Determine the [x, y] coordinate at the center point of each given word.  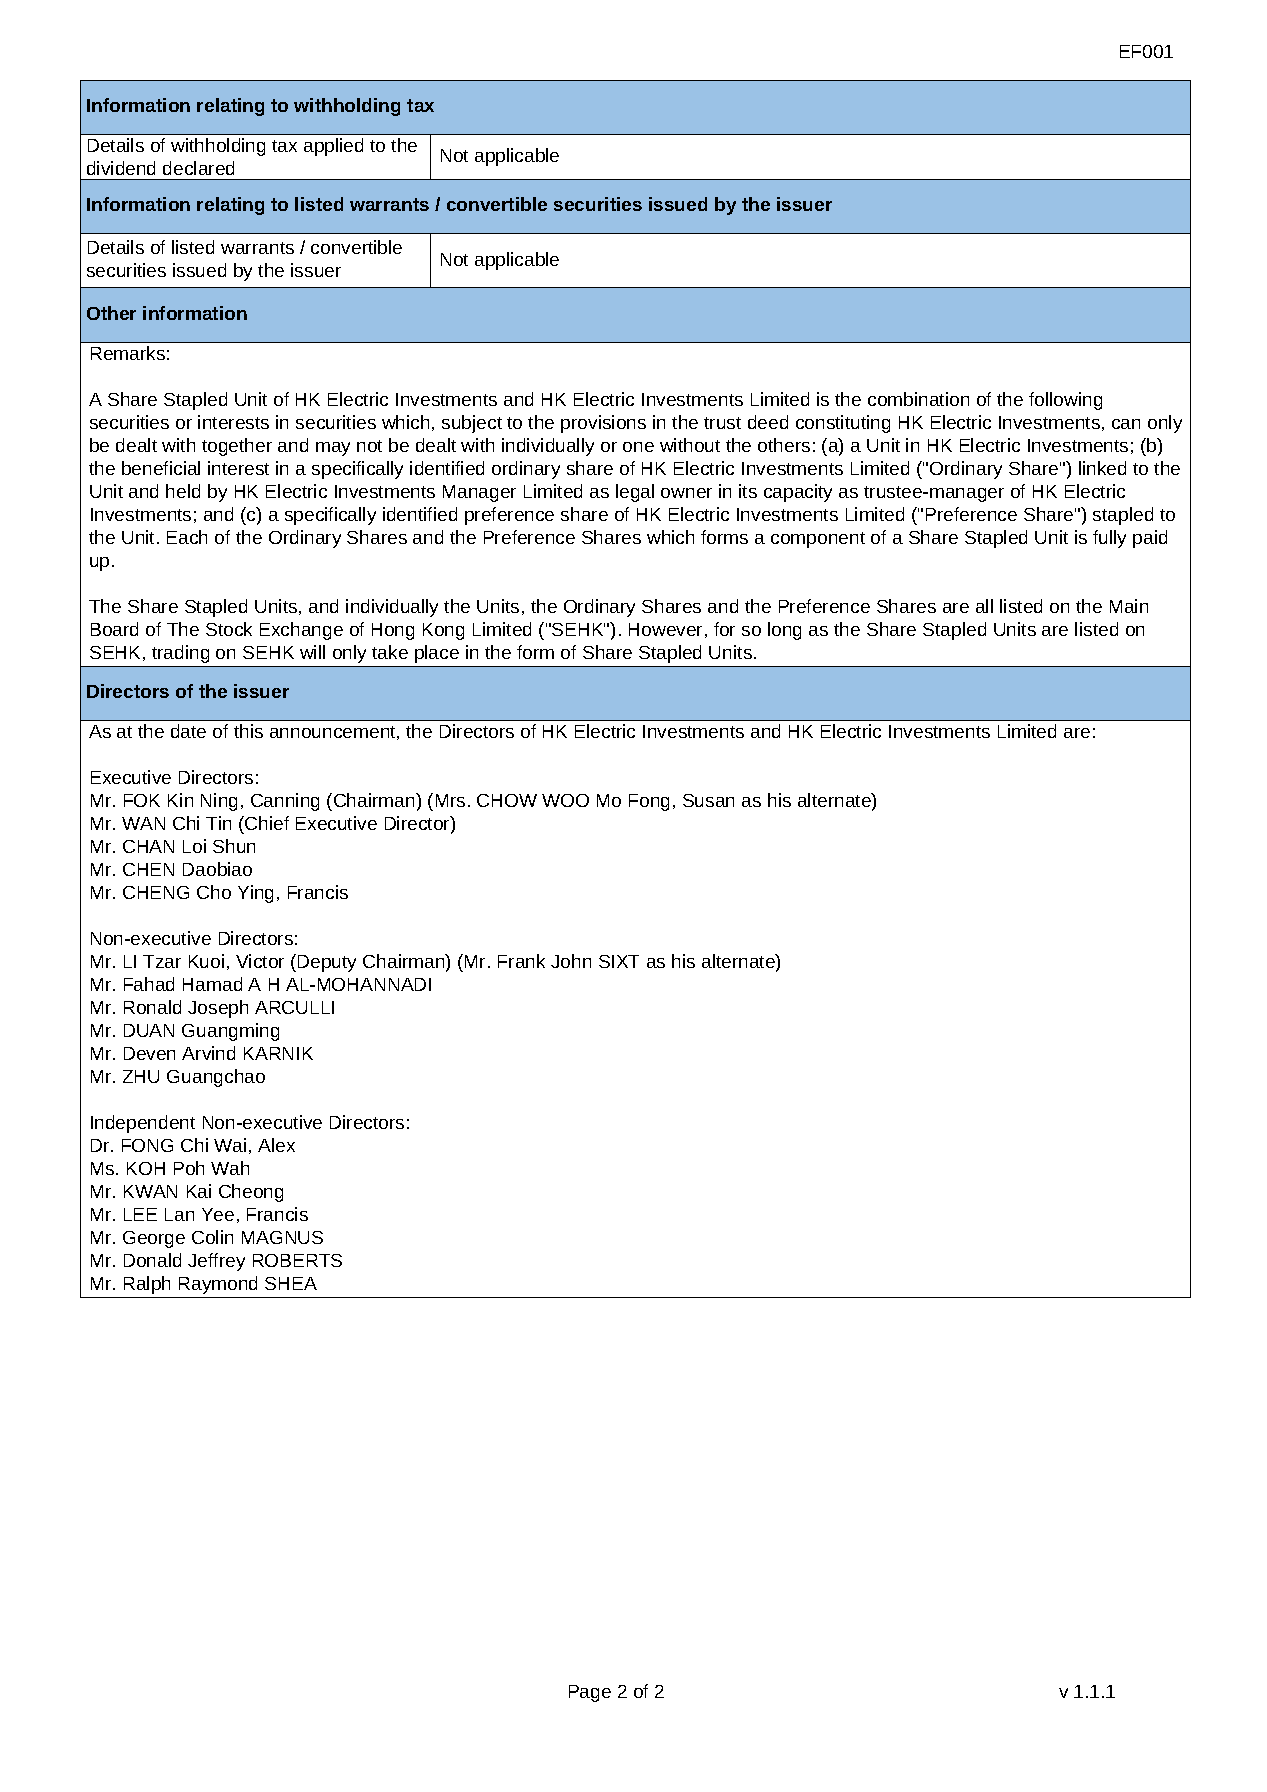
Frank [521, 961]
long [784, 631]
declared [198, 168]
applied [333, 147]
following [1065, 401]
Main [1129, 606]
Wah [230, 1168]
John [571, 961]
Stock [229, 629]
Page [590, 1693]
